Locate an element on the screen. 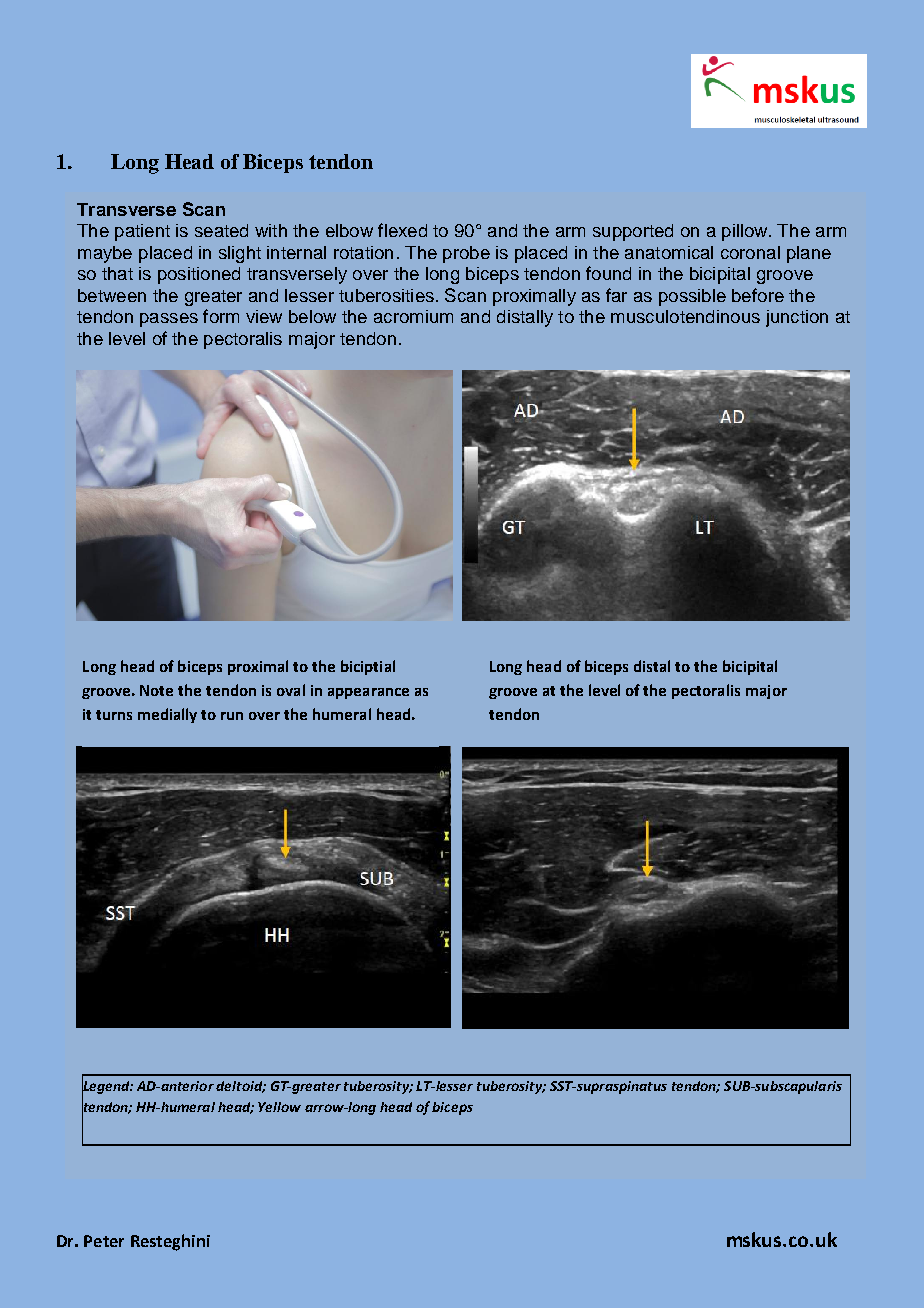 The image size is (924, 1308). probe is located at coordinates (466, 254).
